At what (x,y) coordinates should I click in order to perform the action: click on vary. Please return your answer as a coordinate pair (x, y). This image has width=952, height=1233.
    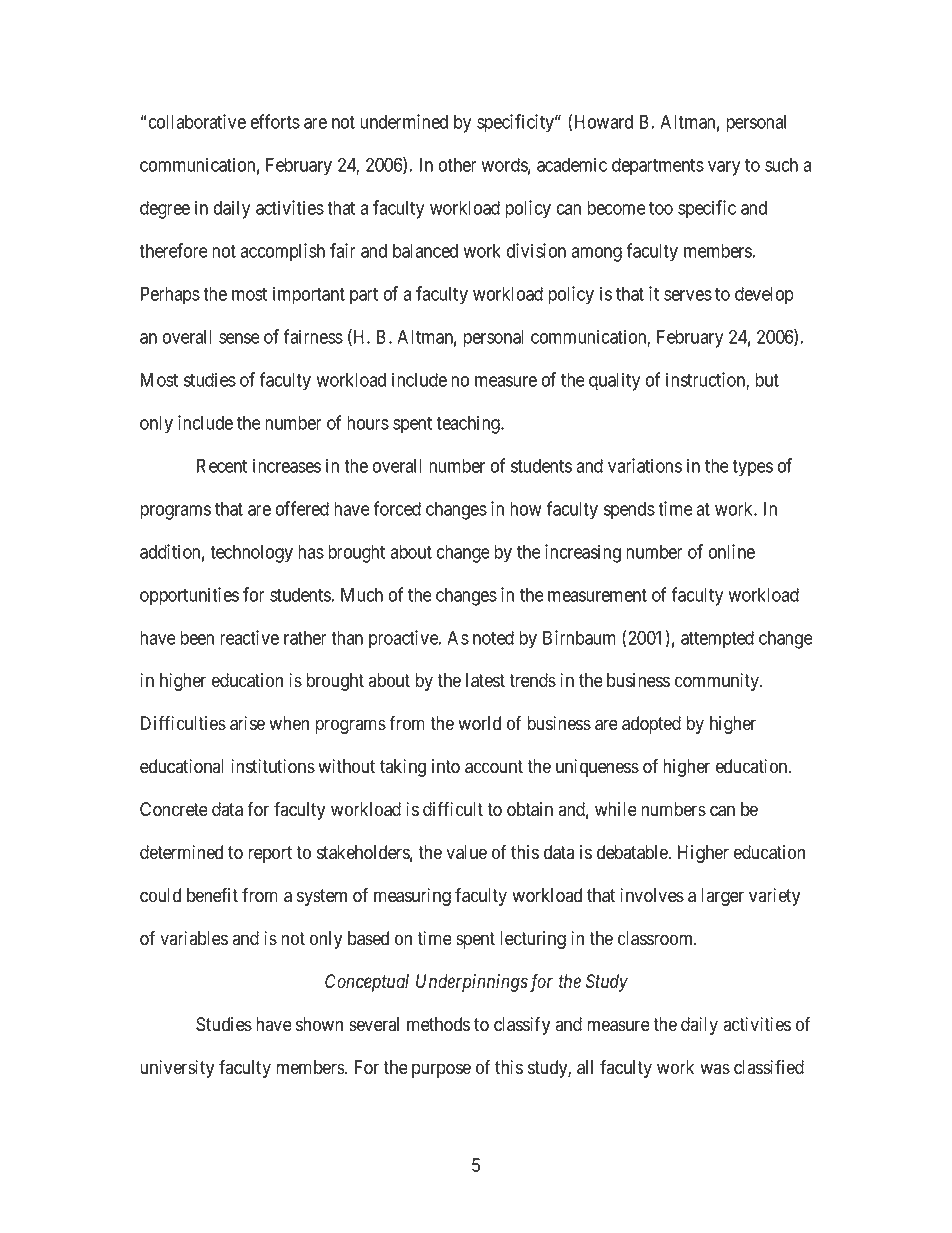
    Looking at the image, I should click on (724, 168).
